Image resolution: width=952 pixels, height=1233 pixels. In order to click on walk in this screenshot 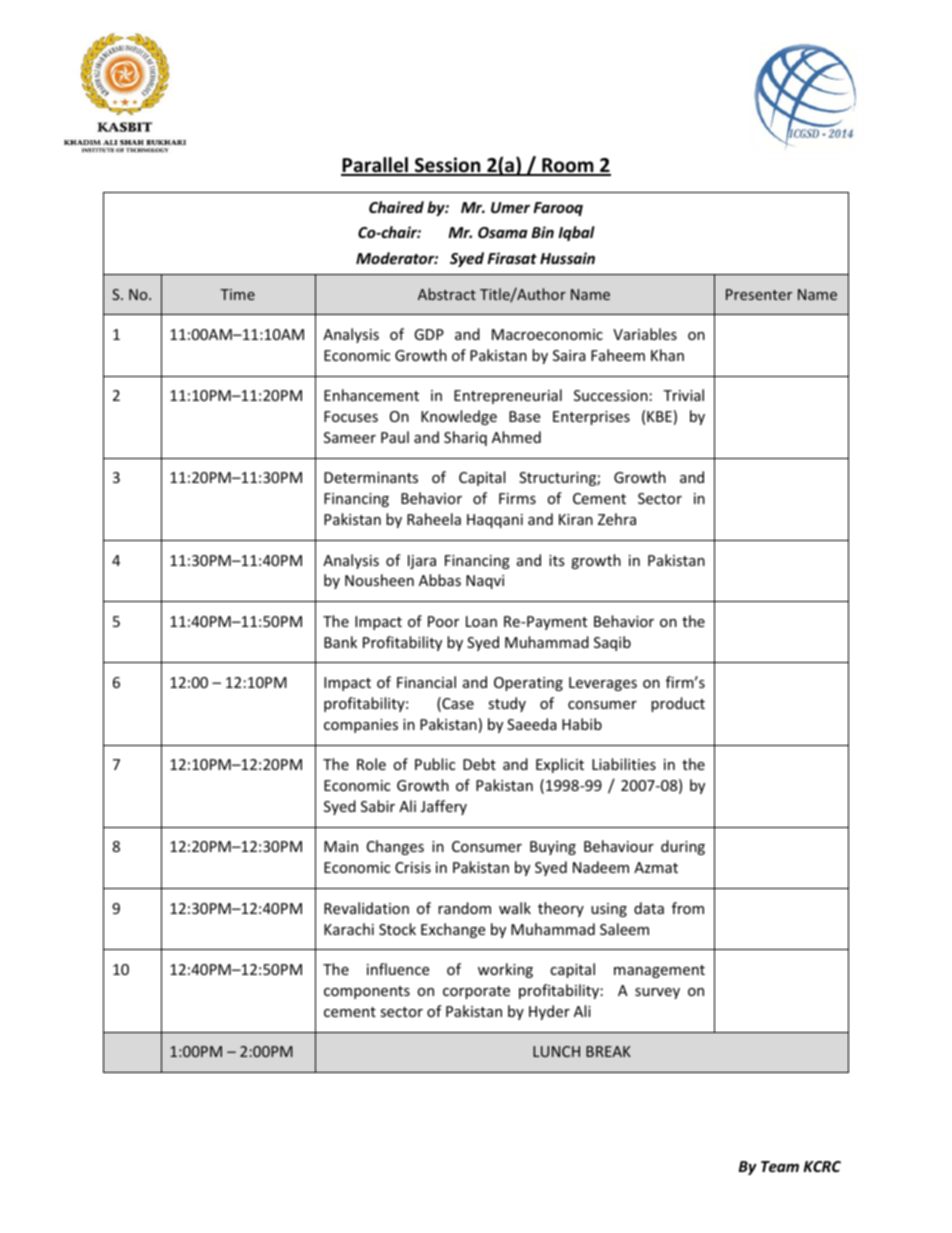, I will do `click(515, 908)`.
